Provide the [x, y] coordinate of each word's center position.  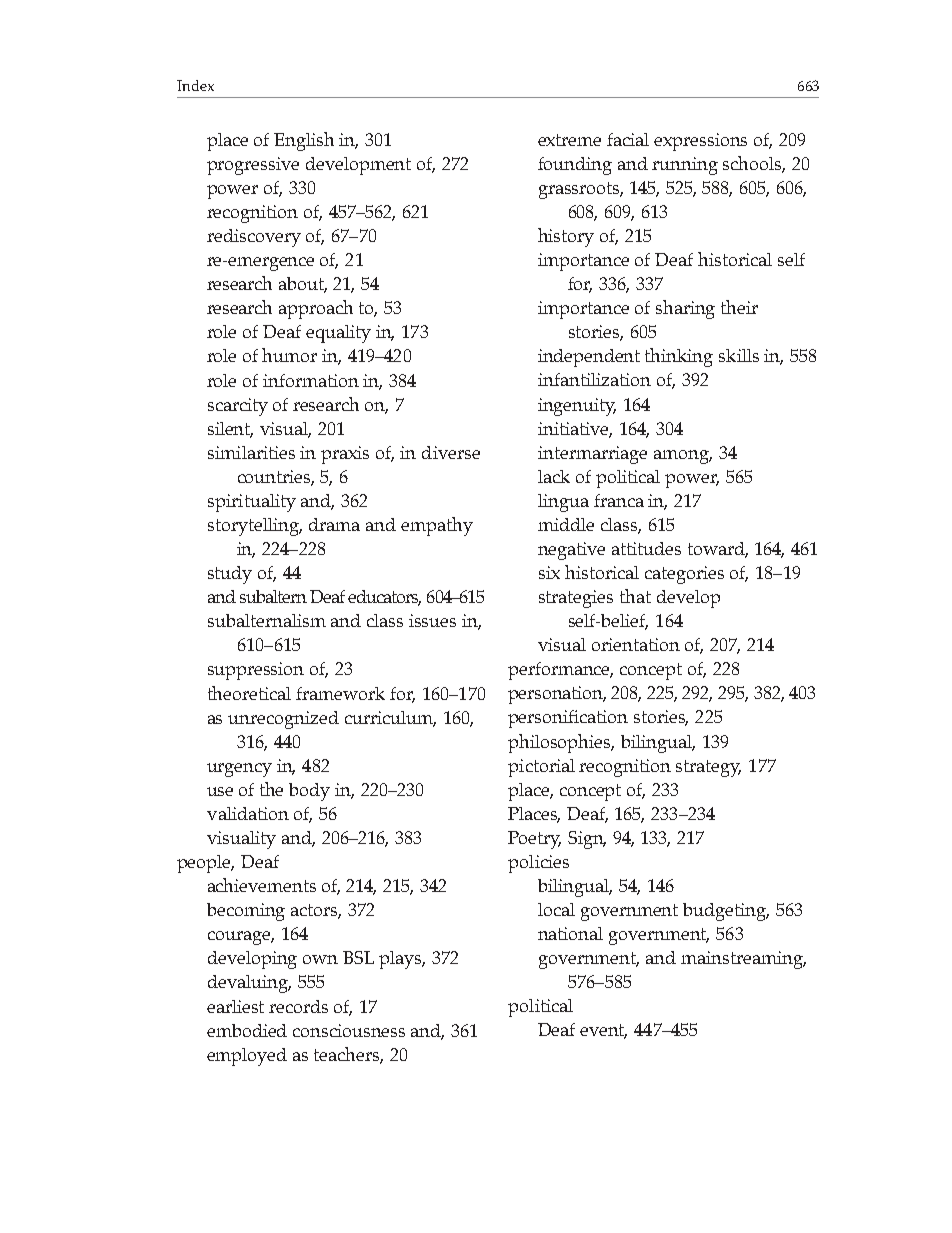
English [304, 141]
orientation [636, 644]
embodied [247, 1030]
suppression [256, 671]
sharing [685, 309]
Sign [587, 840]
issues [432, 620]
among [683, 457]
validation [248, 813]
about [303, 285]
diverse [451, 452]
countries [276, 478]
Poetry [534, 840]
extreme [569, 140]
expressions [700, 142]
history [566, 237]
